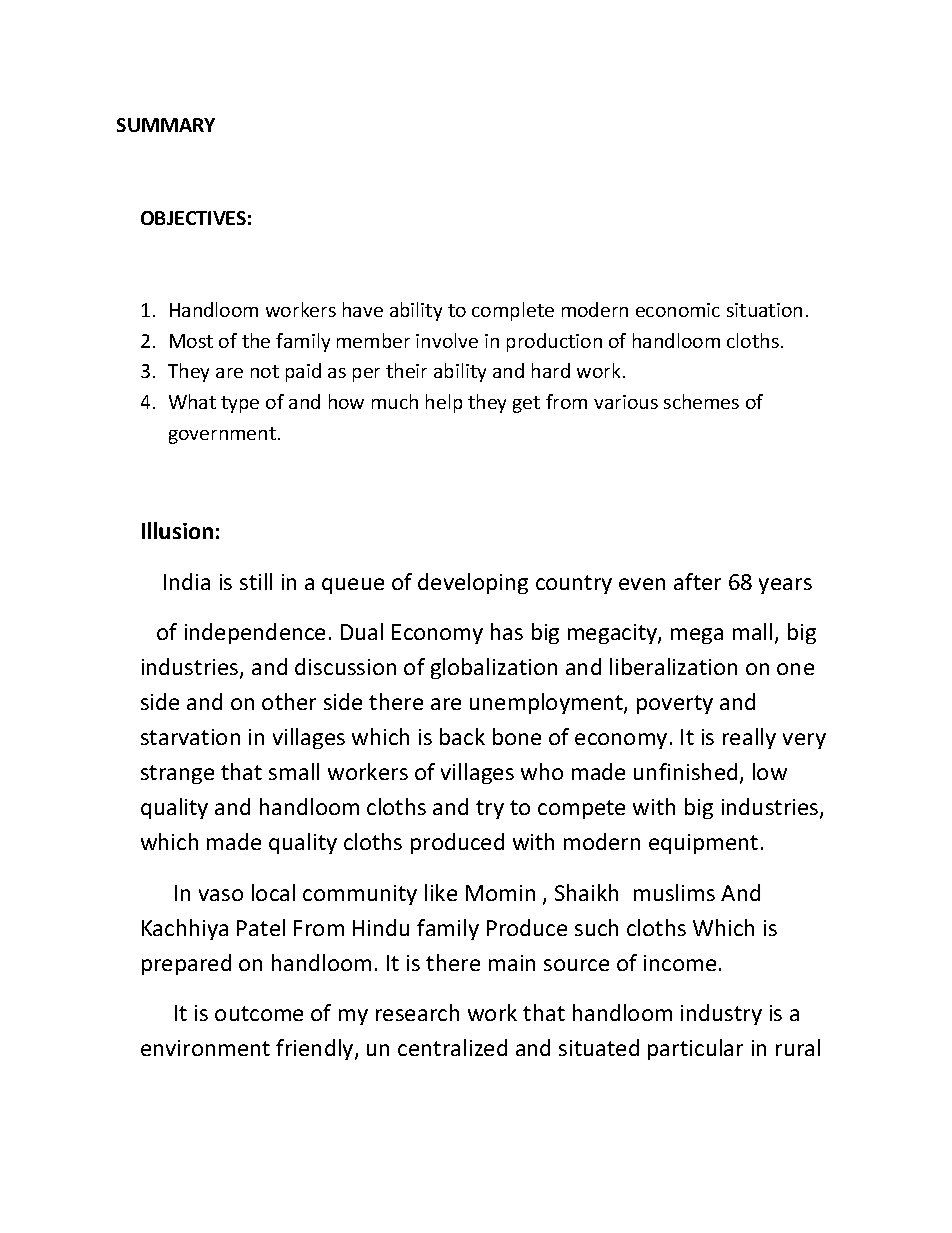 The width and height of the document is (952, 1233). Describe the element at coordinates (513, 311) in the document. I see `complete` at that location.
